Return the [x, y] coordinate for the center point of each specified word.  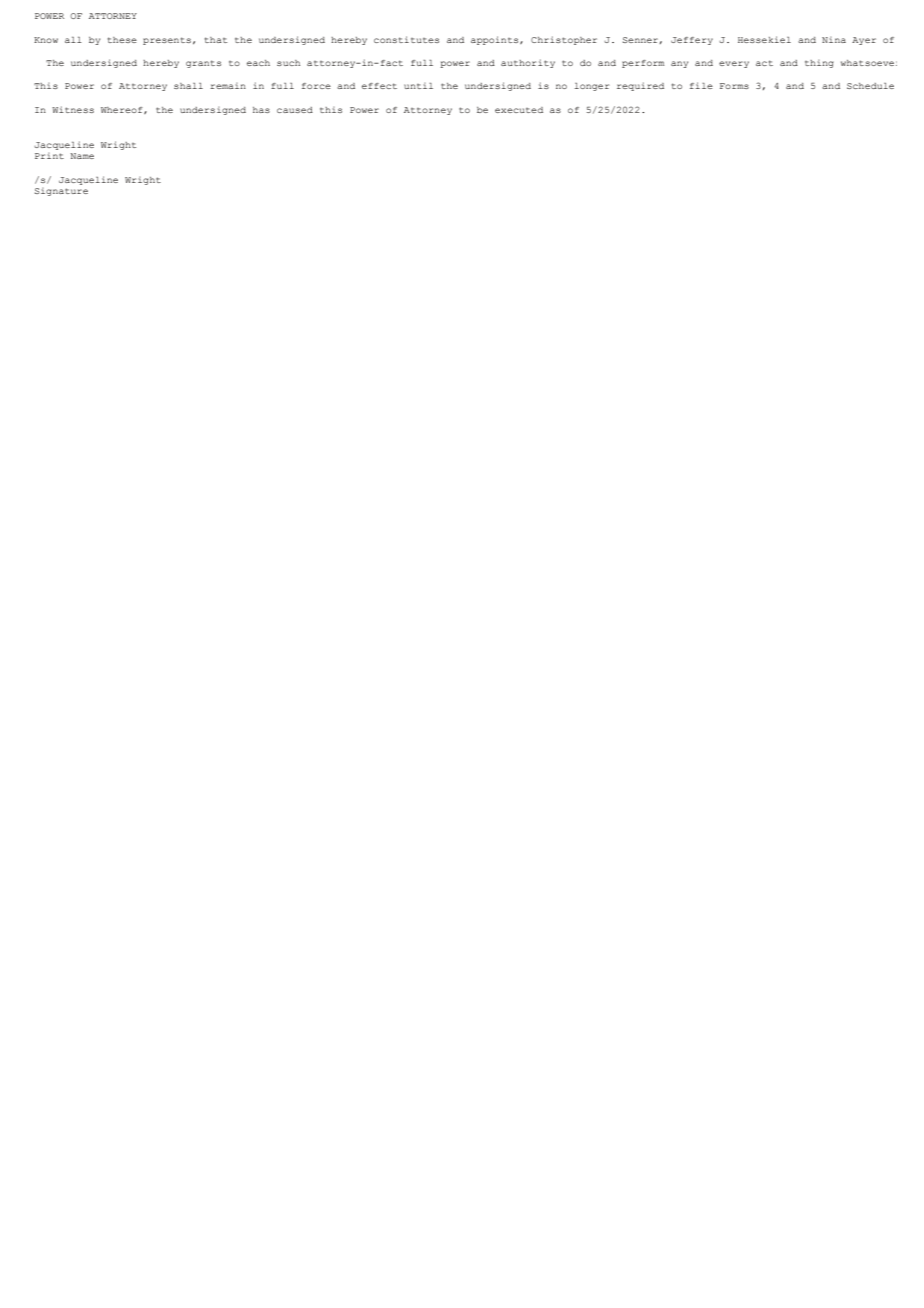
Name [82, 156]
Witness [73, 109]
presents [167, 41]
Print [49, 156]
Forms [734, 86]
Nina [834, 40]
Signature [61, 192]
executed [519, 110]
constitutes [406, 39]
